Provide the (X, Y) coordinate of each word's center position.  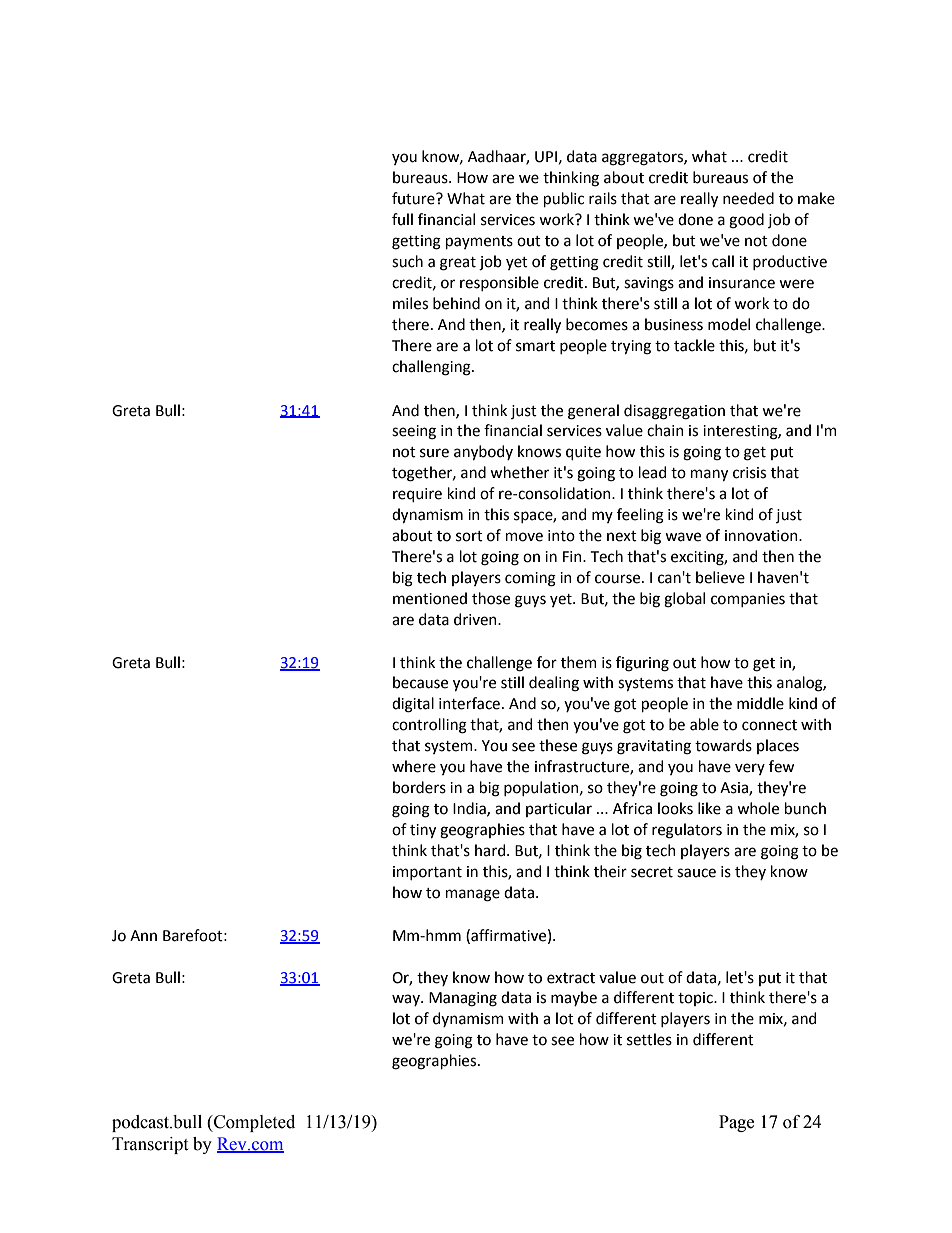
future (414, 198)
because (420, 682)
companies (748, 600)
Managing (463, 999)
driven (476, 619)
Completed (253, 1123)
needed (748, 198)
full (402, 219)
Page (736, 1123)
